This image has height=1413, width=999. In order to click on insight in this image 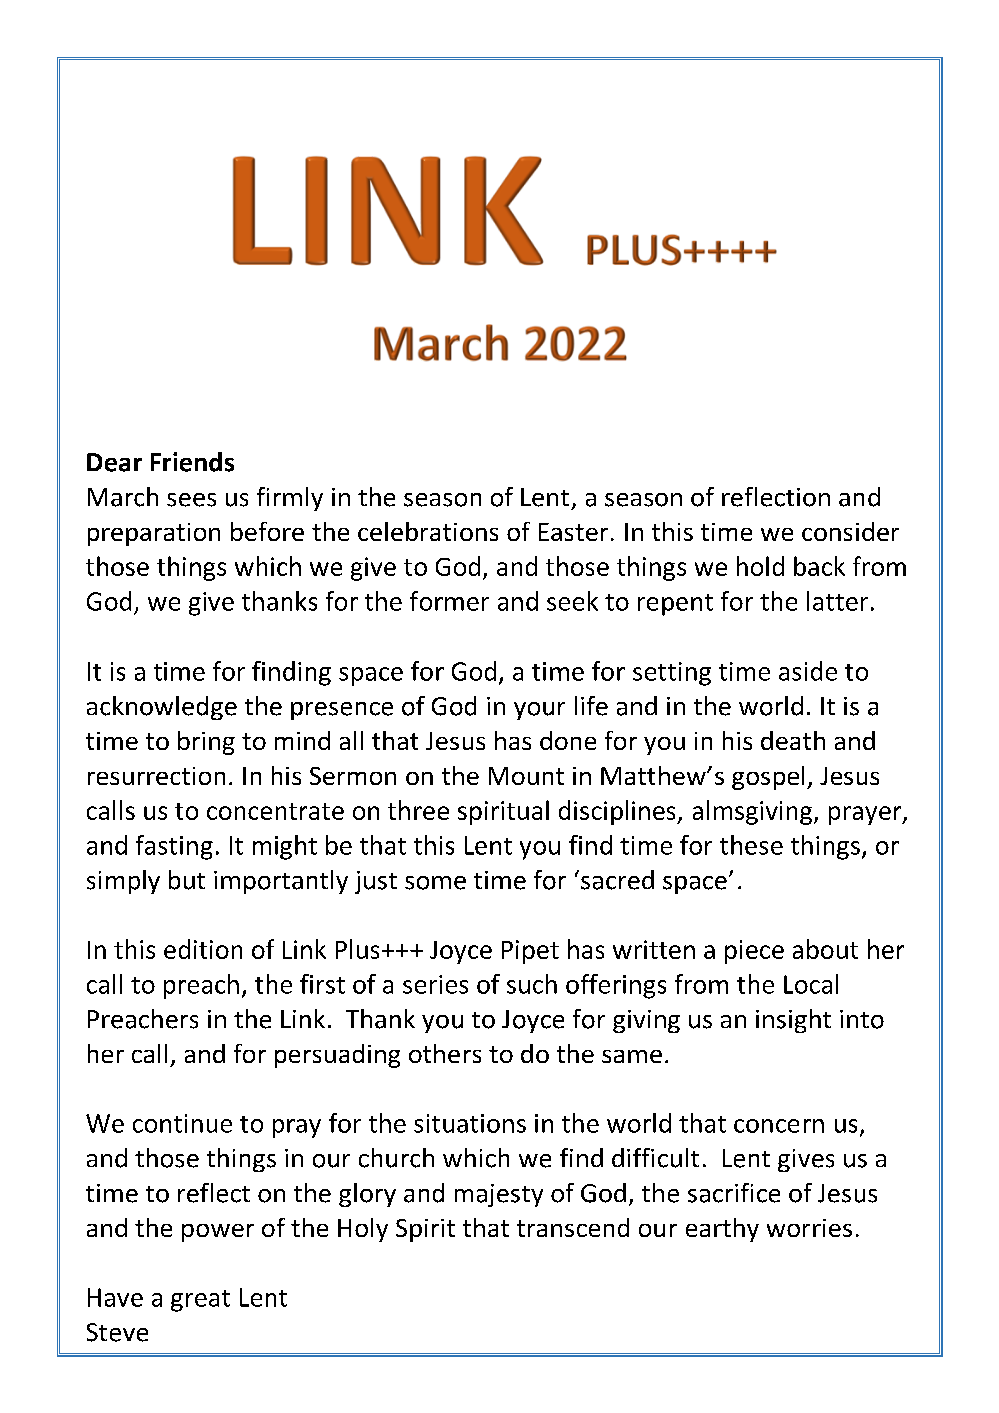, I will do `click(793, 1021)`.
